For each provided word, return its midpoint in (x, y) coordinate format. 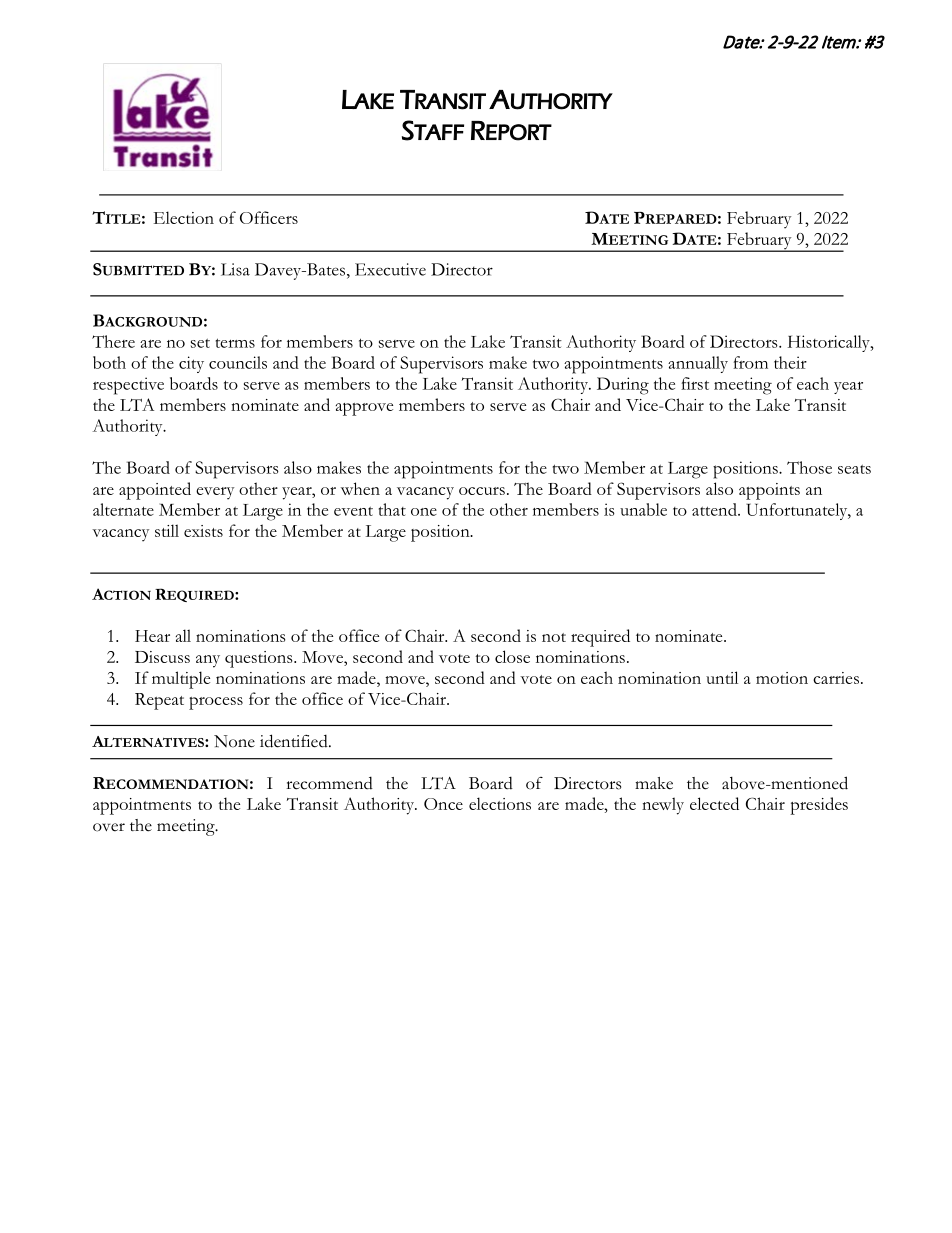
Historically (830, 343)
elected (714, 803)
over (109, 827)
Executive (390, 269)
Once (443, 804)
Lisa (235, 269)
